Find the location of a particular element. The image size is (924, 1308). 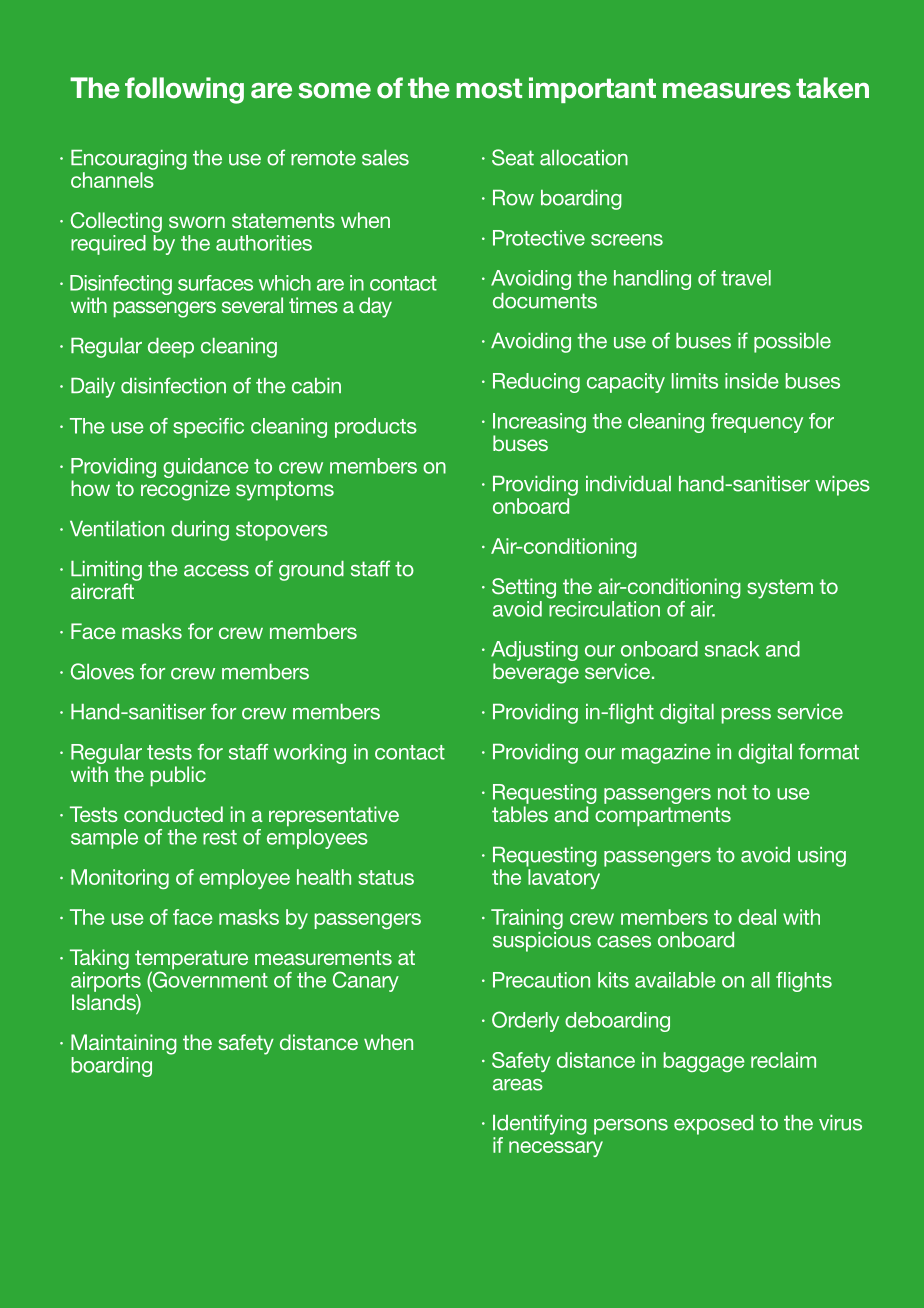

exposed is located at coordinates (713, 1125).
